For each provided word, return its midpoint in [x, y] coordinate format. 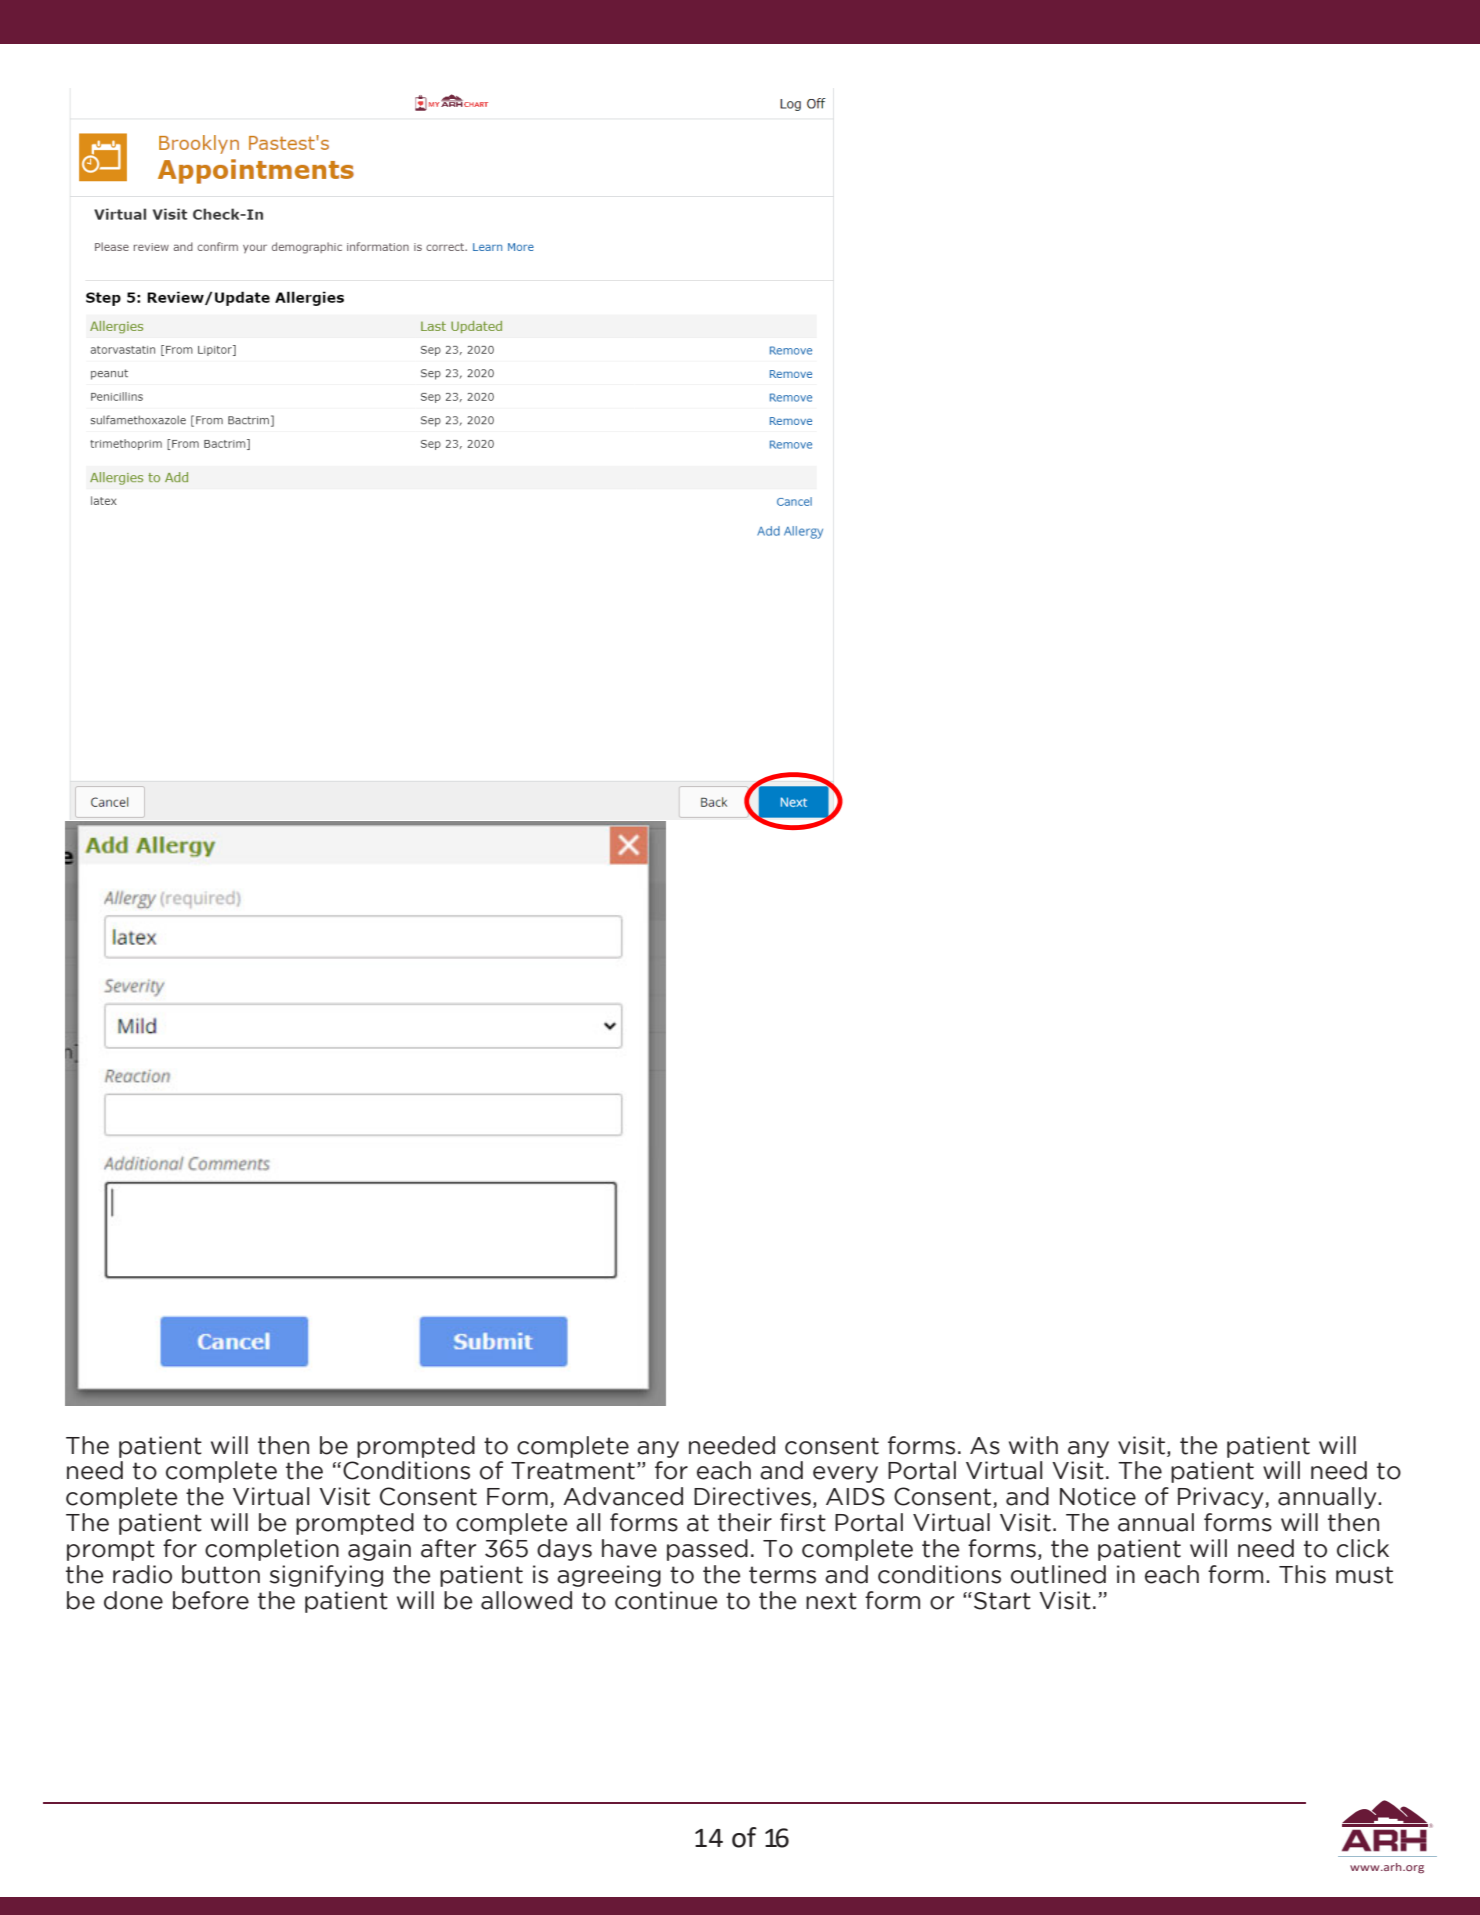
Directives [752, 1496]
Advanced [623, 1496]
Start [1002, 1601]
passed [707, 1550]
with [1033, 1445]
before [211, 1600]
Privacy [1222, 1498]
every [845, 1474]
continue [666, 1600]
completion [272, 1550]
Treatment [573, 1471]
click [1363, 1548]
